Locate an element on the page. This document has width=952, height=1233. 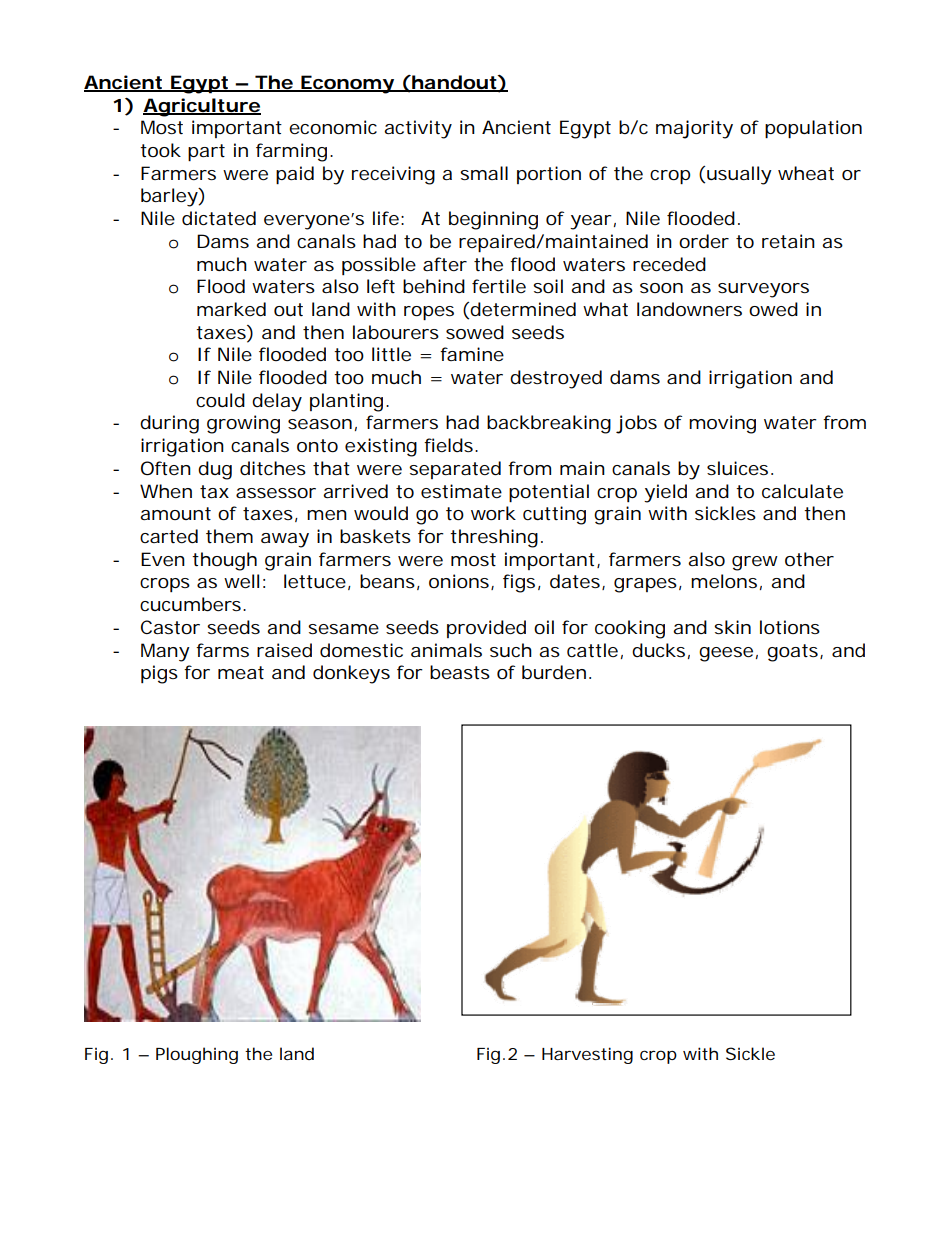
figs is located at coordinates (519, 583).
